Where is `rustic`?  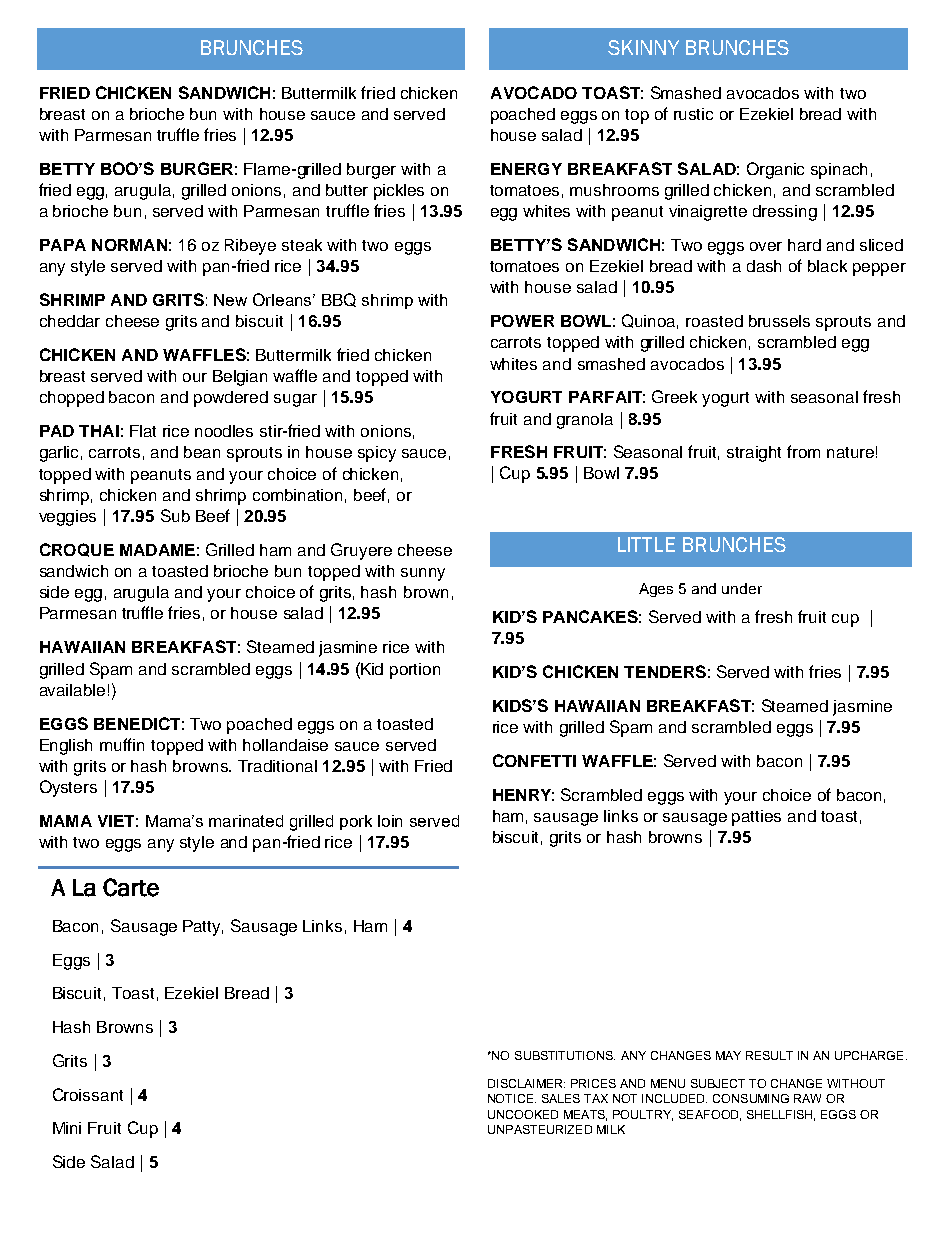
rustic is located at coordinates (693, 114).
